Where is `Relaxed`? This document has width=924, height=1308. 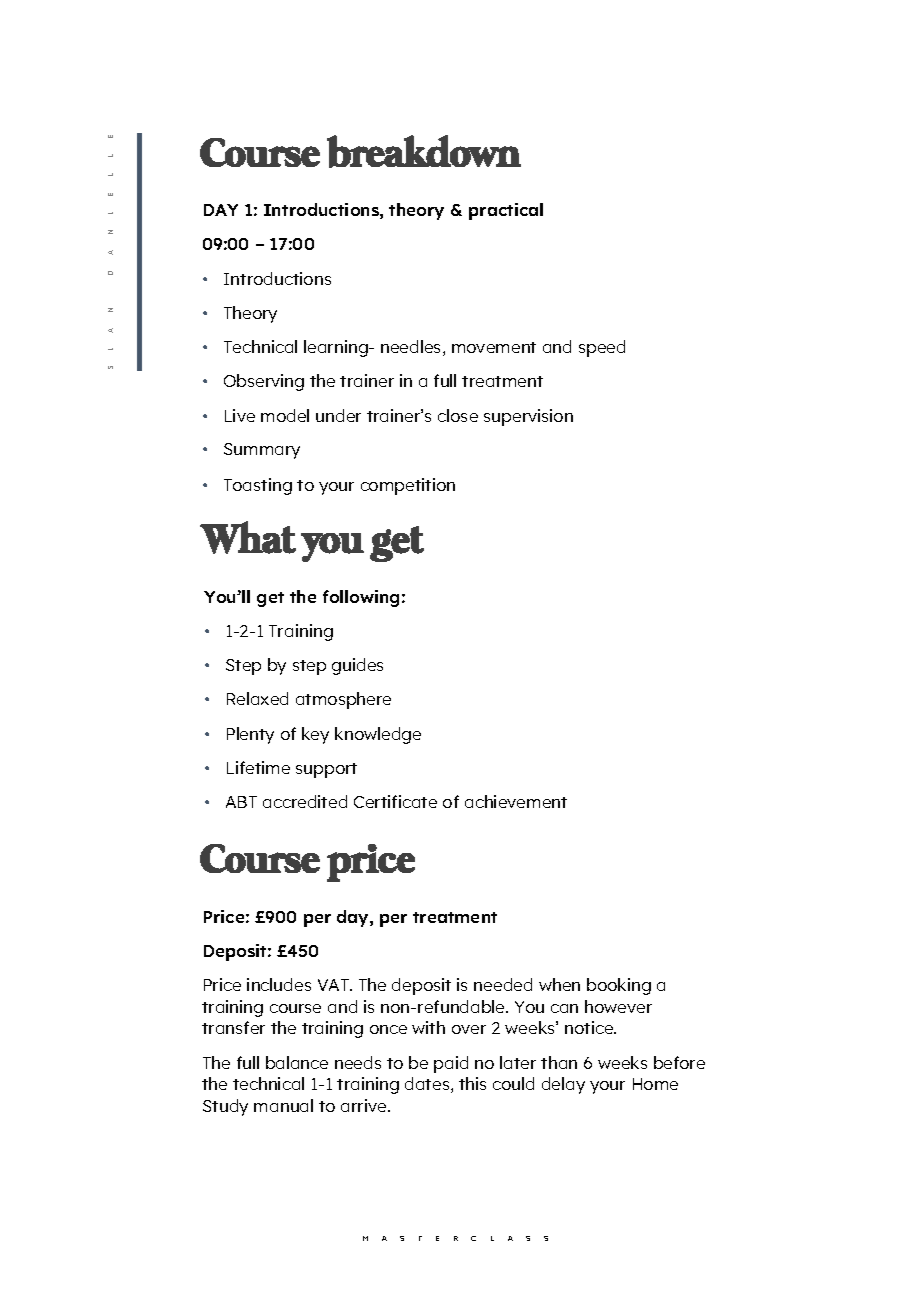
Relaxed is located at coordinates (257, 698).
